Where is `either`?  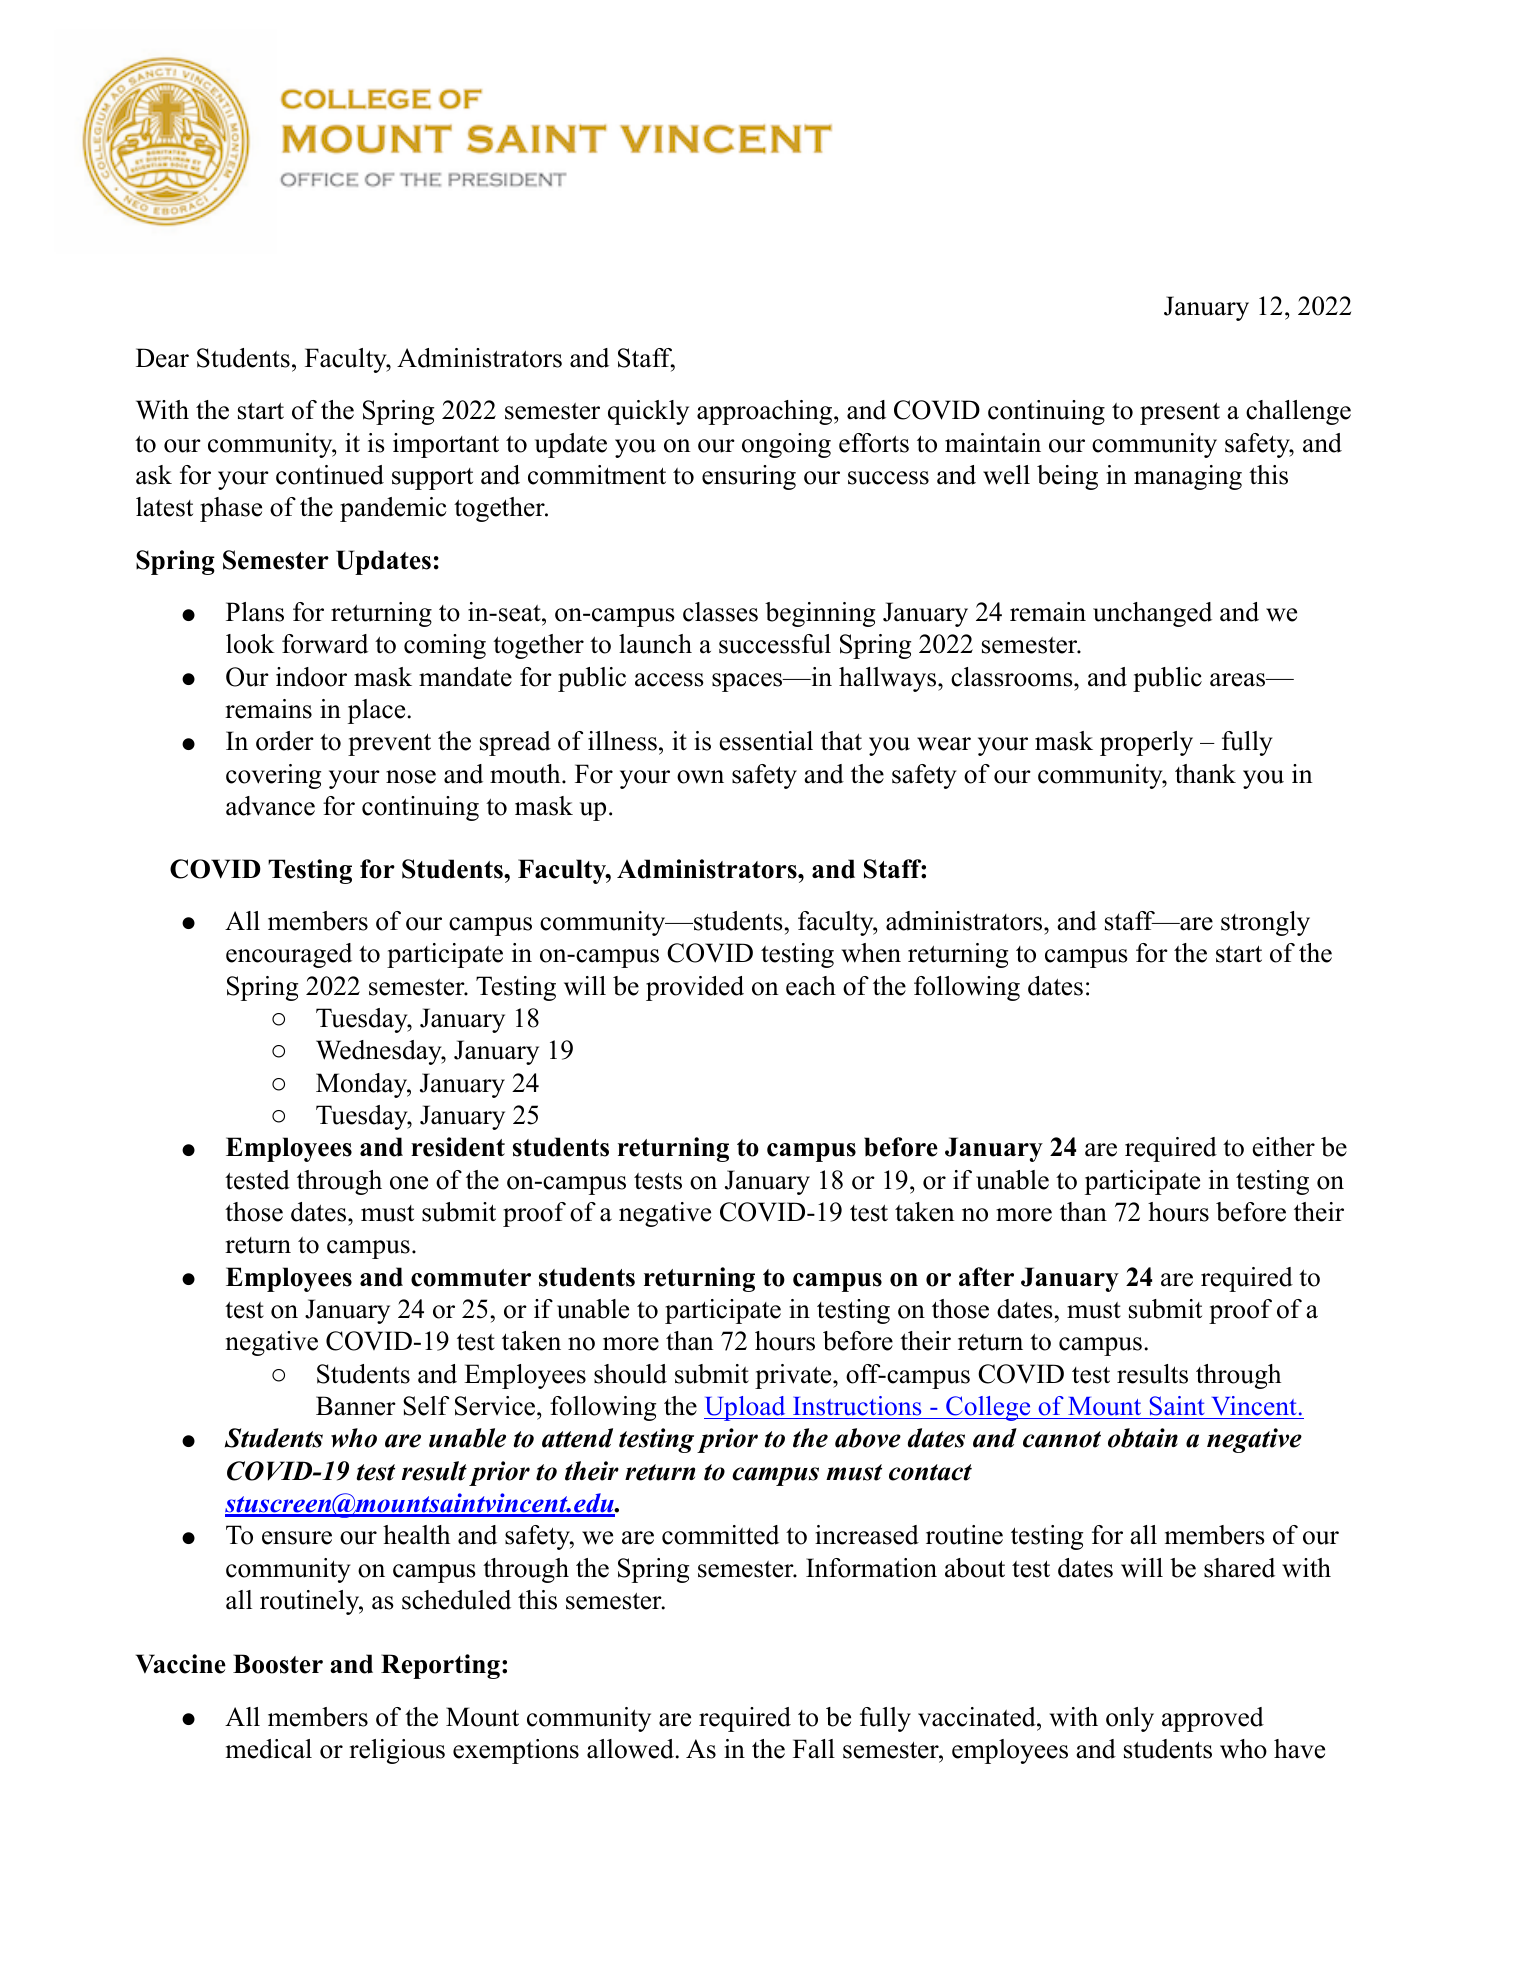 either is located at coordinates (1284, 1147).
